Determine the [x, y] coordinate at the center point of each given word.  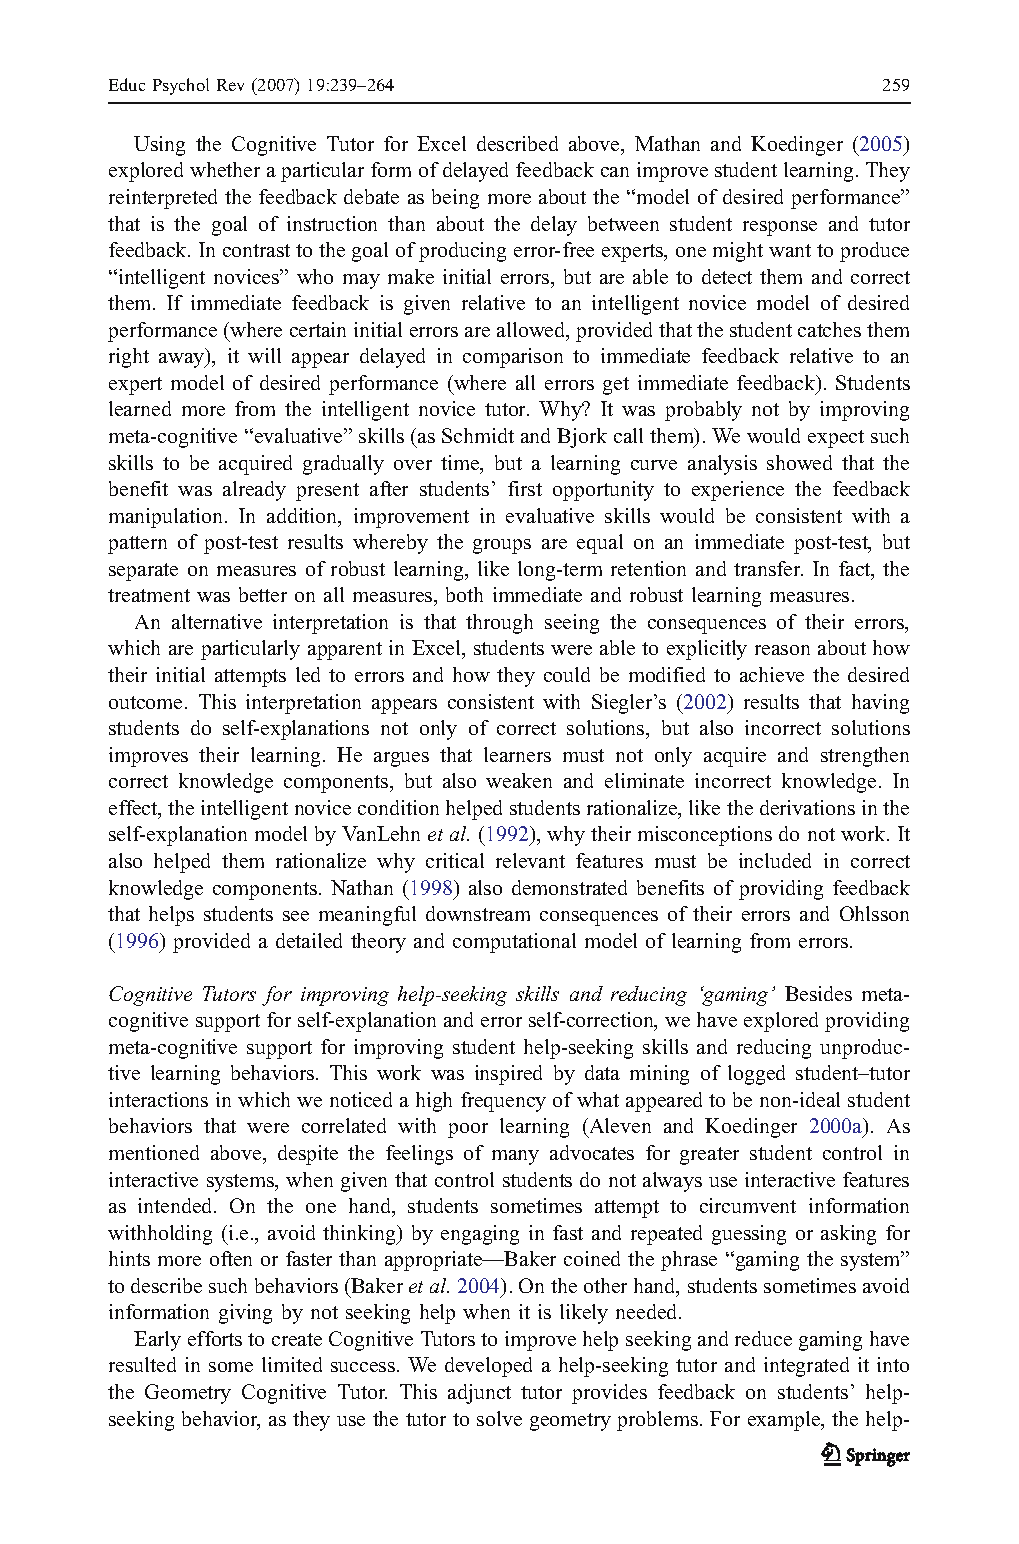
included [775, 860]
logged [756, 1075]
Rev [230, 85]
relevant [530, 860]
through [499, 624]
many [515, 1157]
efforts [215, 1338]
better [263, 594]
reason [782, 650]
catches [829, 329]
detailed [309, 940]
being [455, 199]
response [780, 228]
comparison [513, 358]
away [183, 360]
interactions [158, 1099]
